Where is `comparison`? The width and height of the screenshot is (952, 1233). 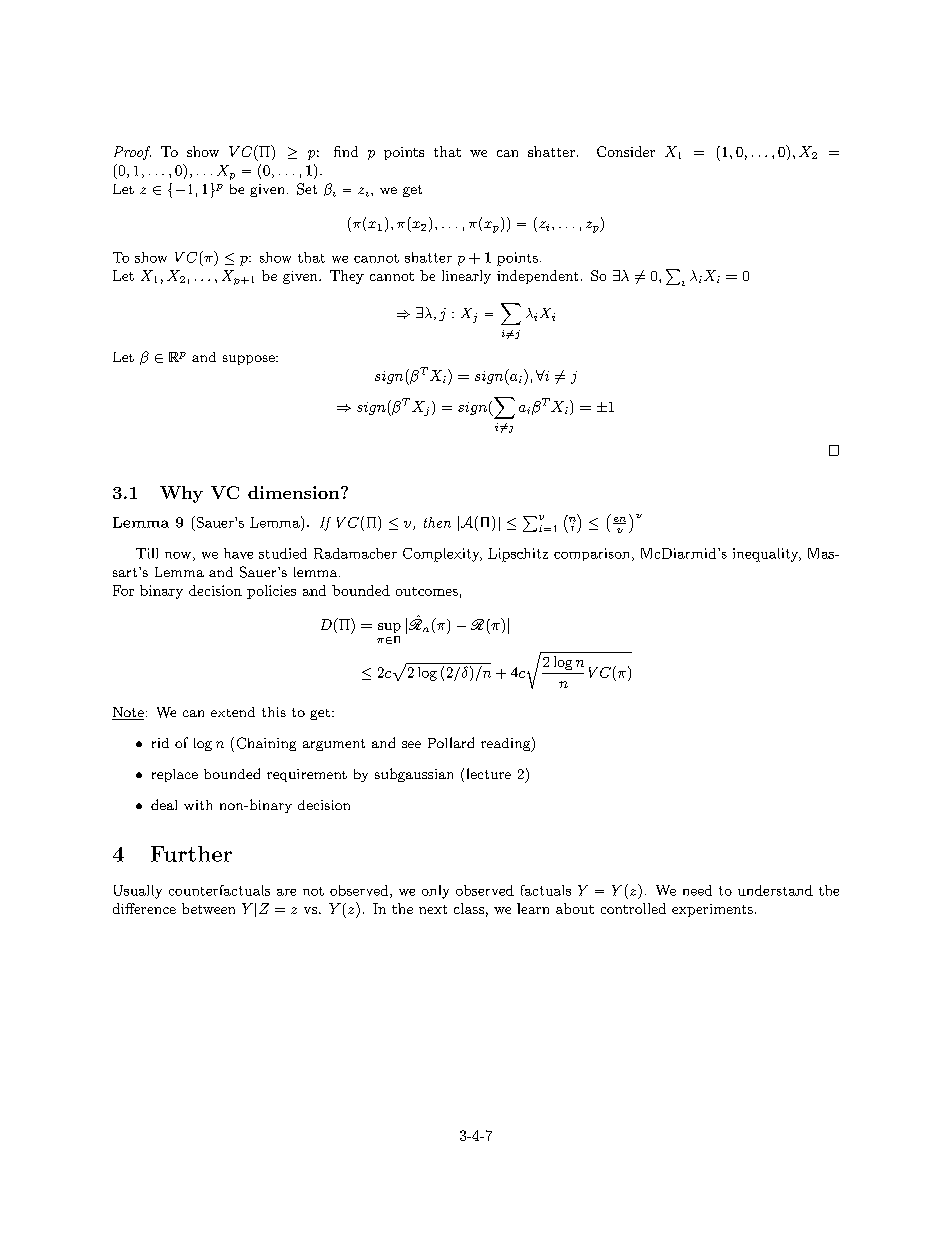
comparison is located at coordinates (591, 554).
